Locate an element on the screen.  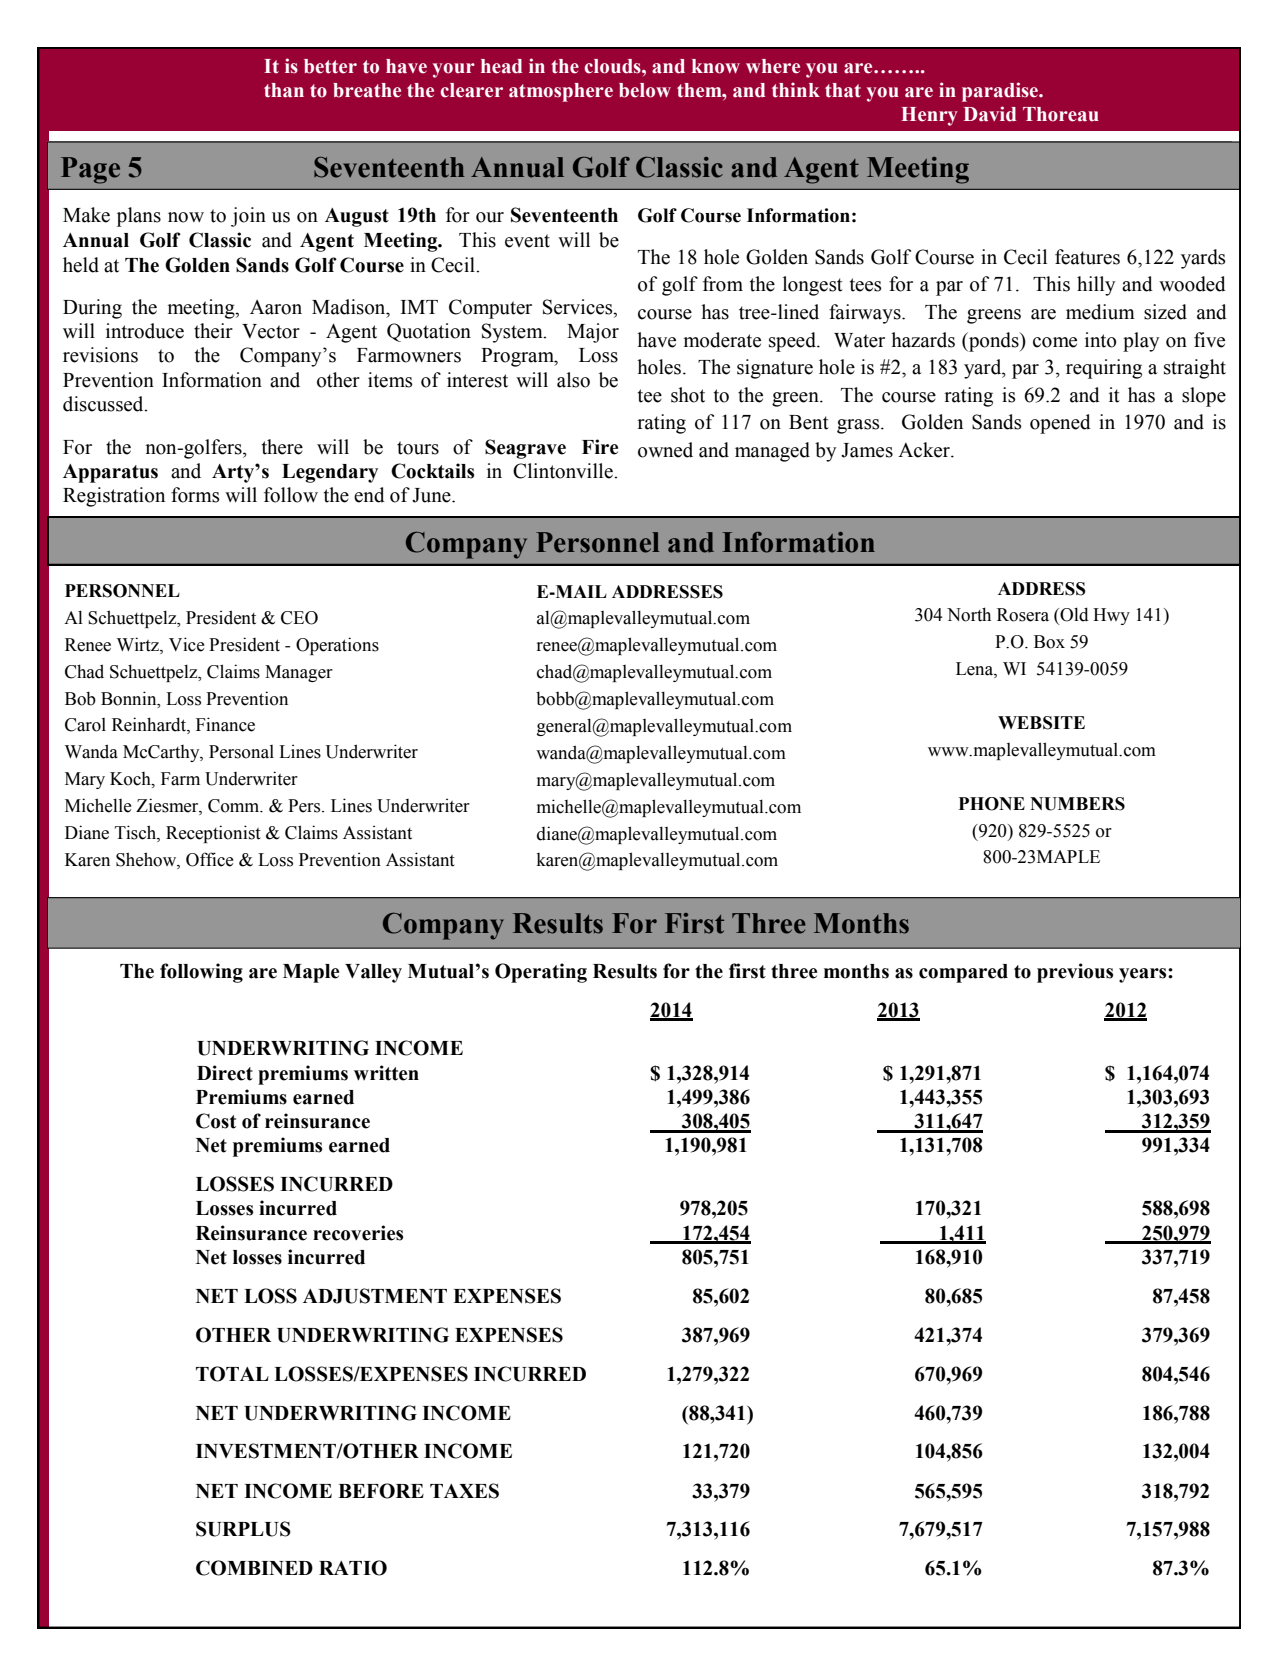
NUMBERS is located at coordinates (1077, 804).
